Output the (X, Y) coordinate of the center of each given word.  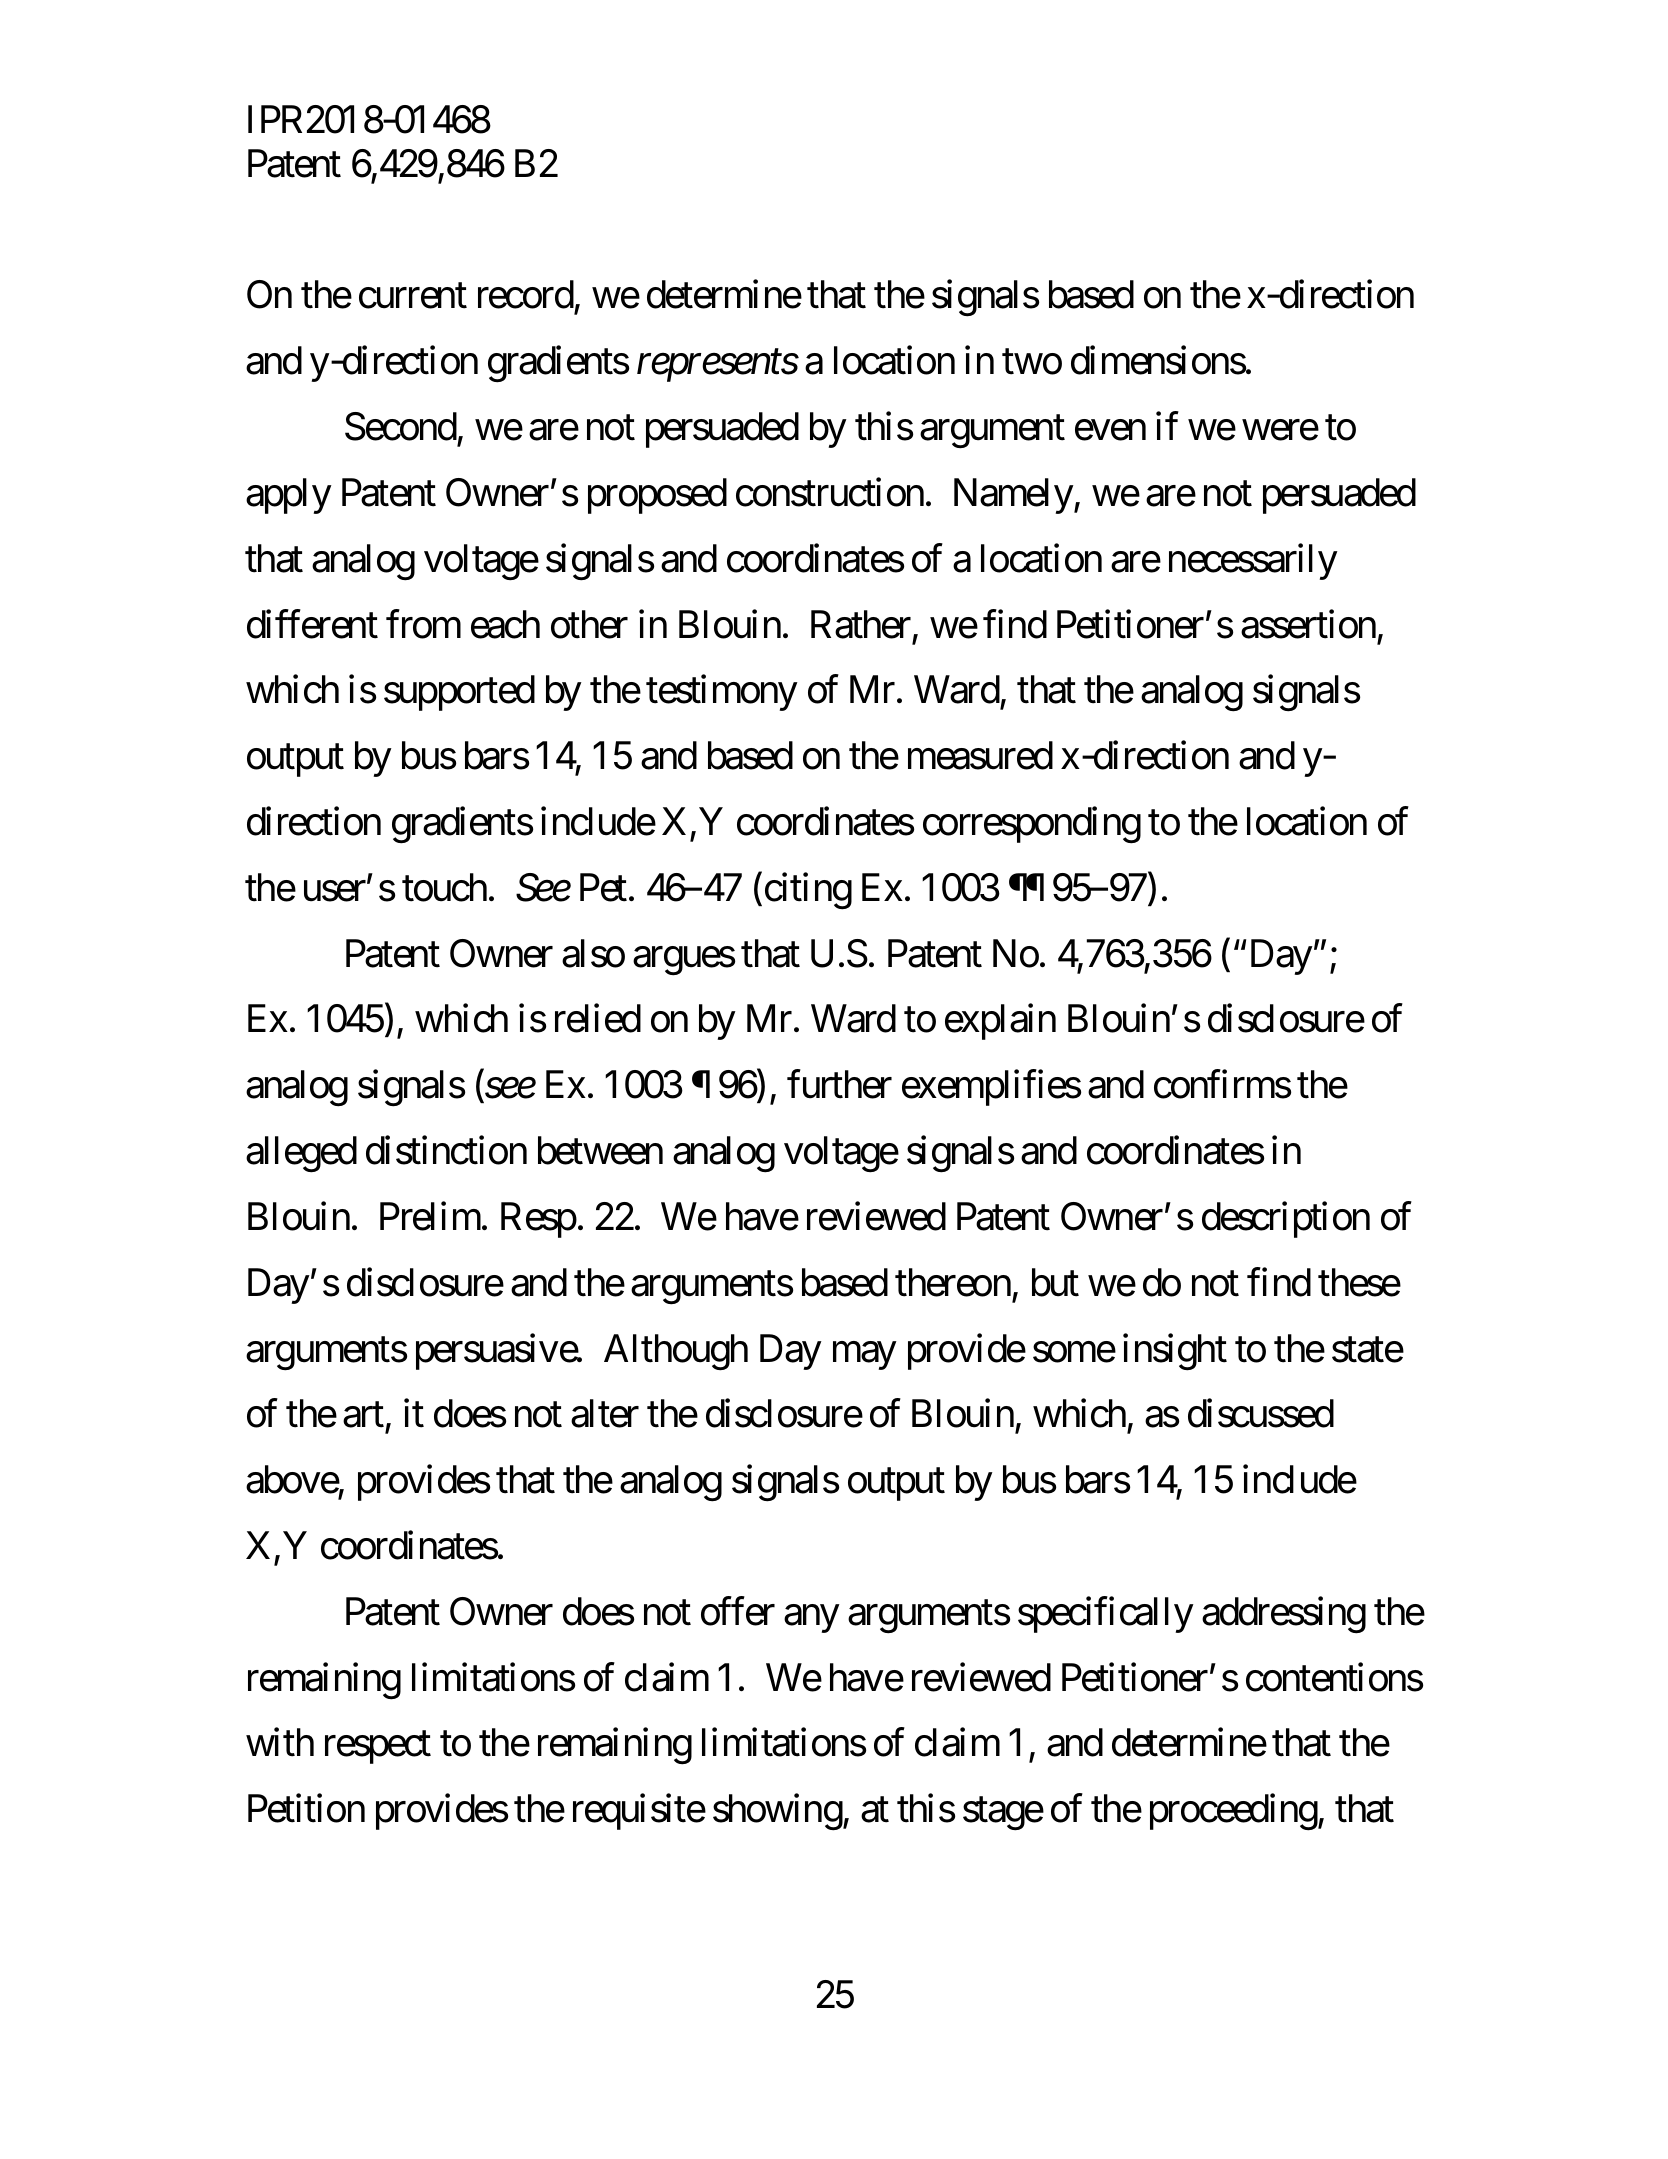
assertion (1308, 624)
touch (444, 887)
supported (459, 693)
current (413, 296)
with (280, 1742)
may (864, 1356)
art (363, 1415)
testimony (722, 693)
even (1110, 430)
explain (1000, 1022)
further (839, 1084)
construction (830, 492)
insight (1175, 1352)
